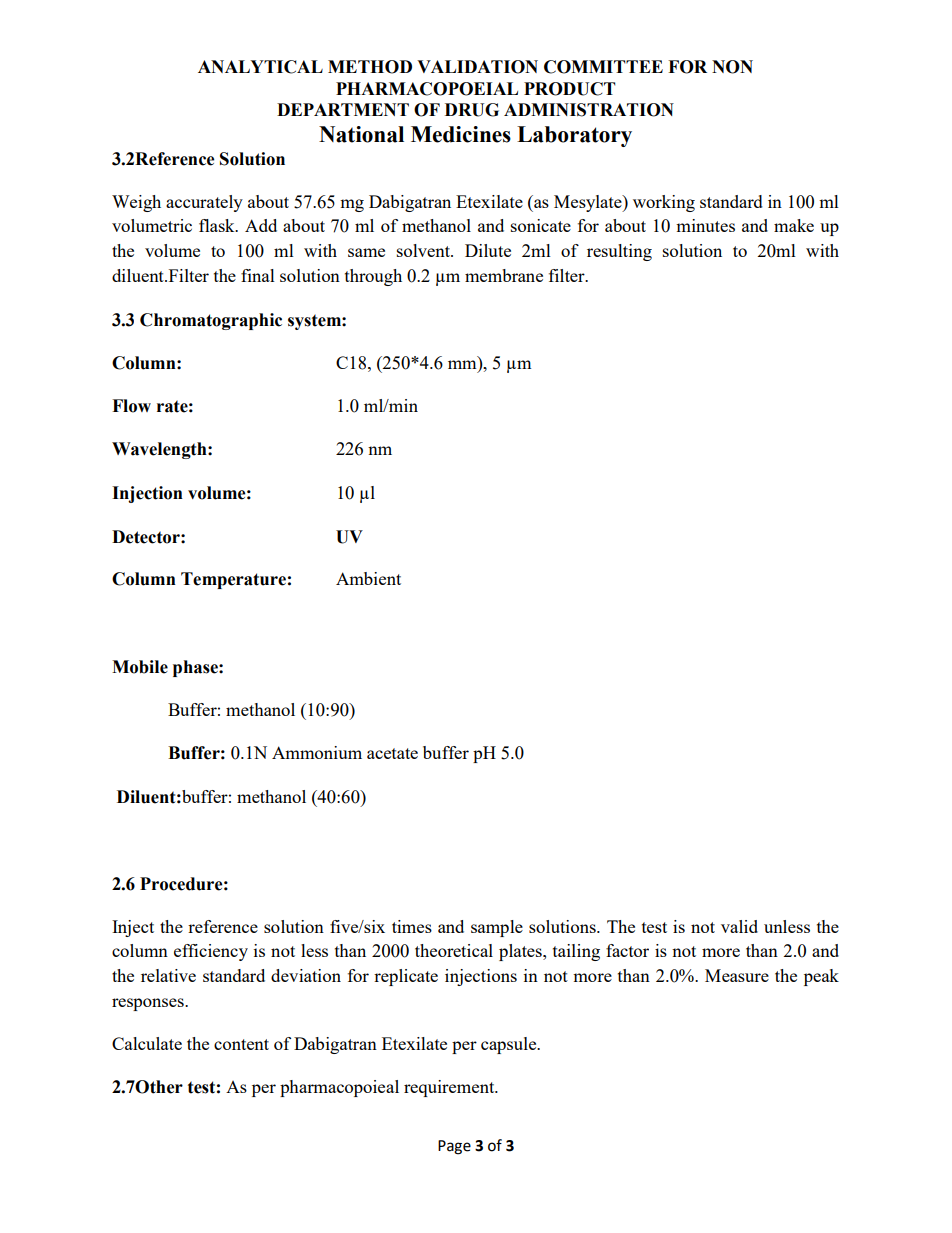 This document has height=1233, width=952. What do you see at coordinates (211, 952) in the document?
I see `efficiency` at bounding box center [211, 952].
